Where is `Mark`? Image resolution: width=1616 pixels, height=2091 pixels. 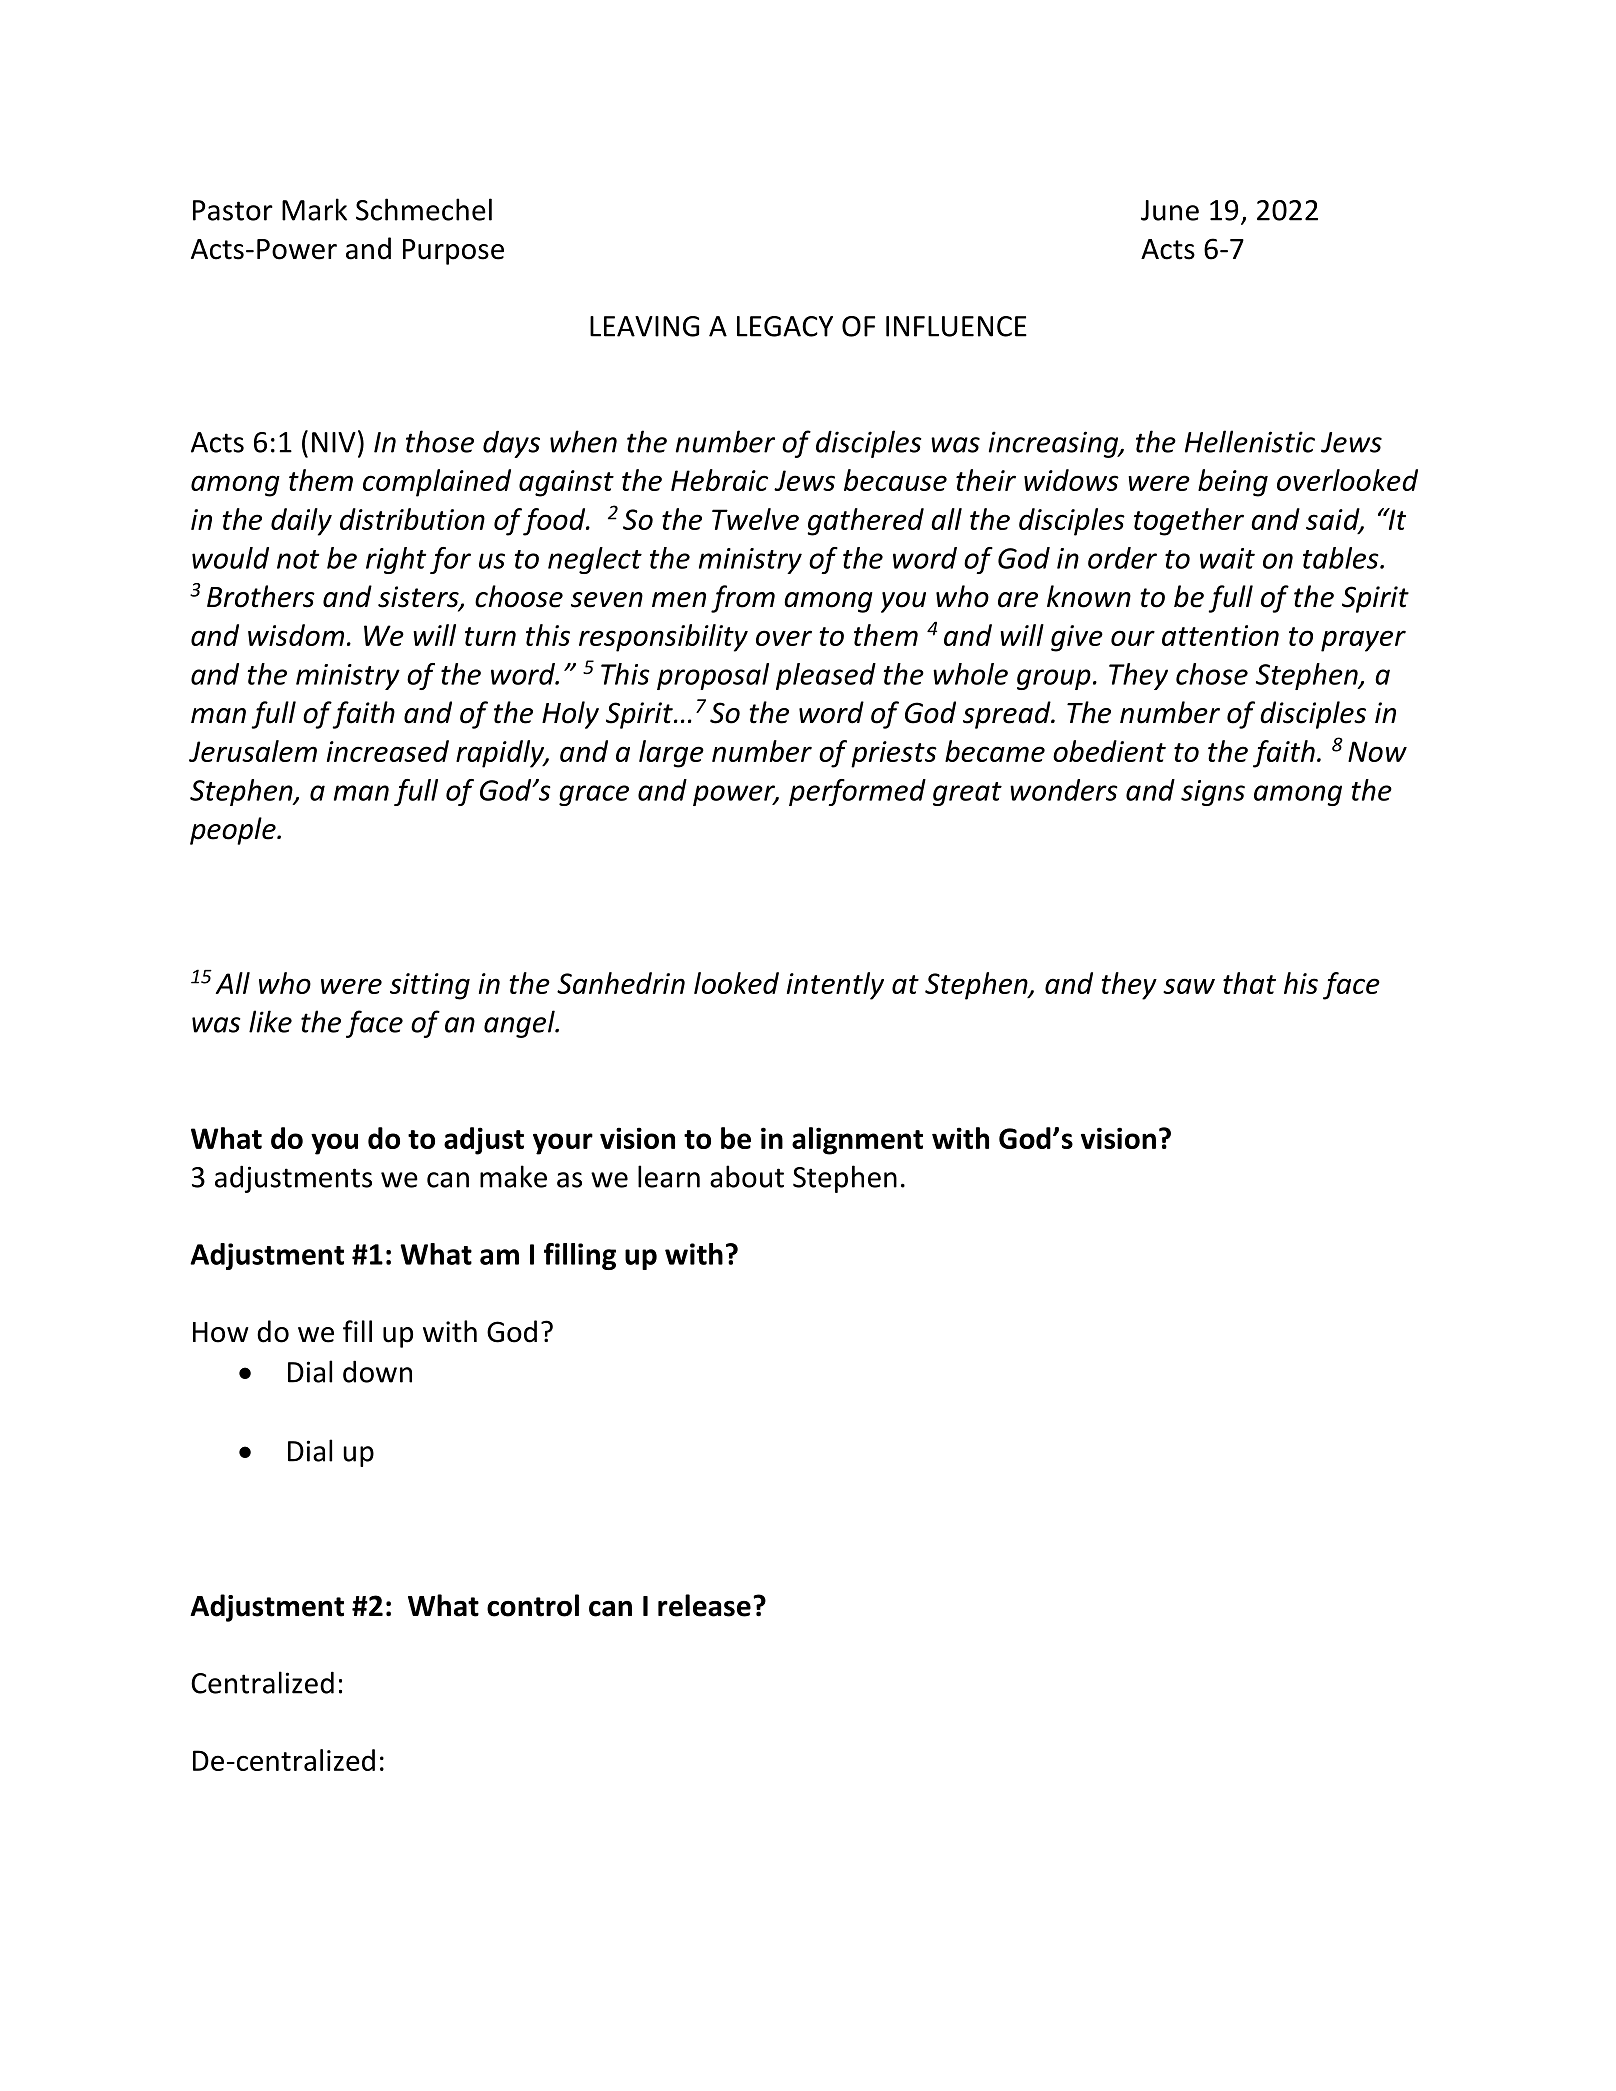 Mark is located at coordinates (314, 209).
